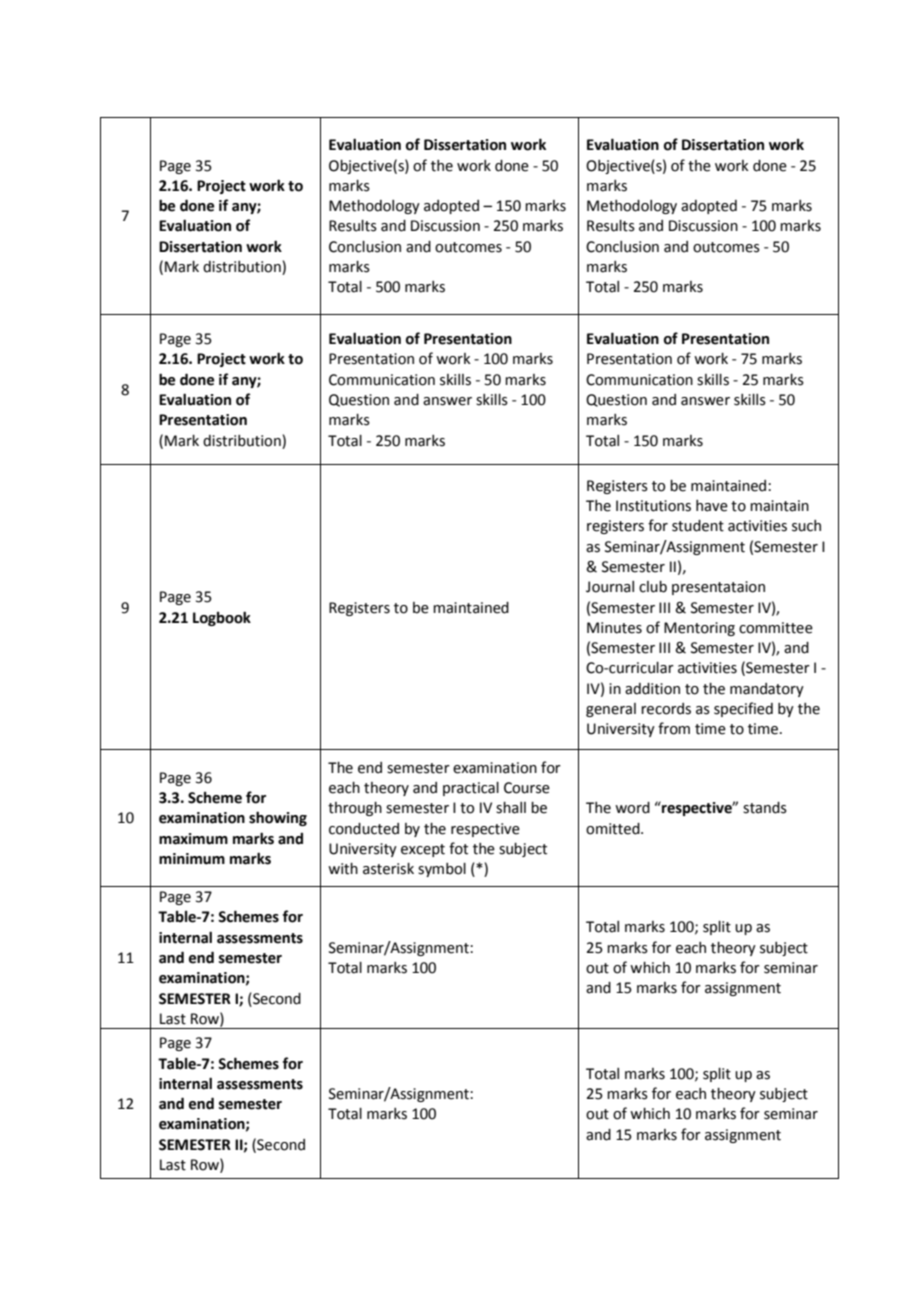 The image size is (924, 1308). I want to click on stands, so click(765, 808).
